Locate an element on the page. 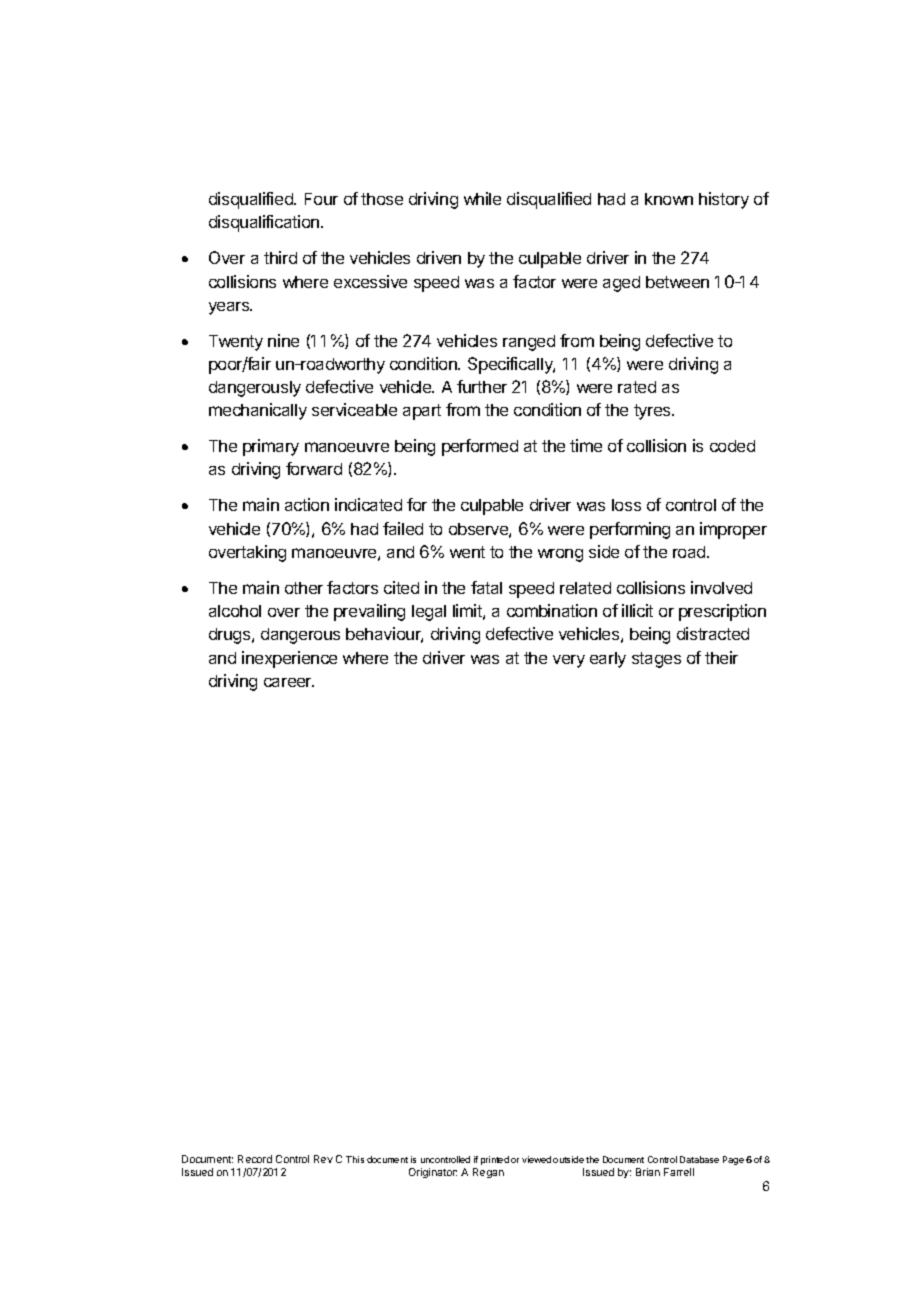 Image resolution: width=924 pixels, height=1307 pixels. very is located at coordinates (569, 661).
